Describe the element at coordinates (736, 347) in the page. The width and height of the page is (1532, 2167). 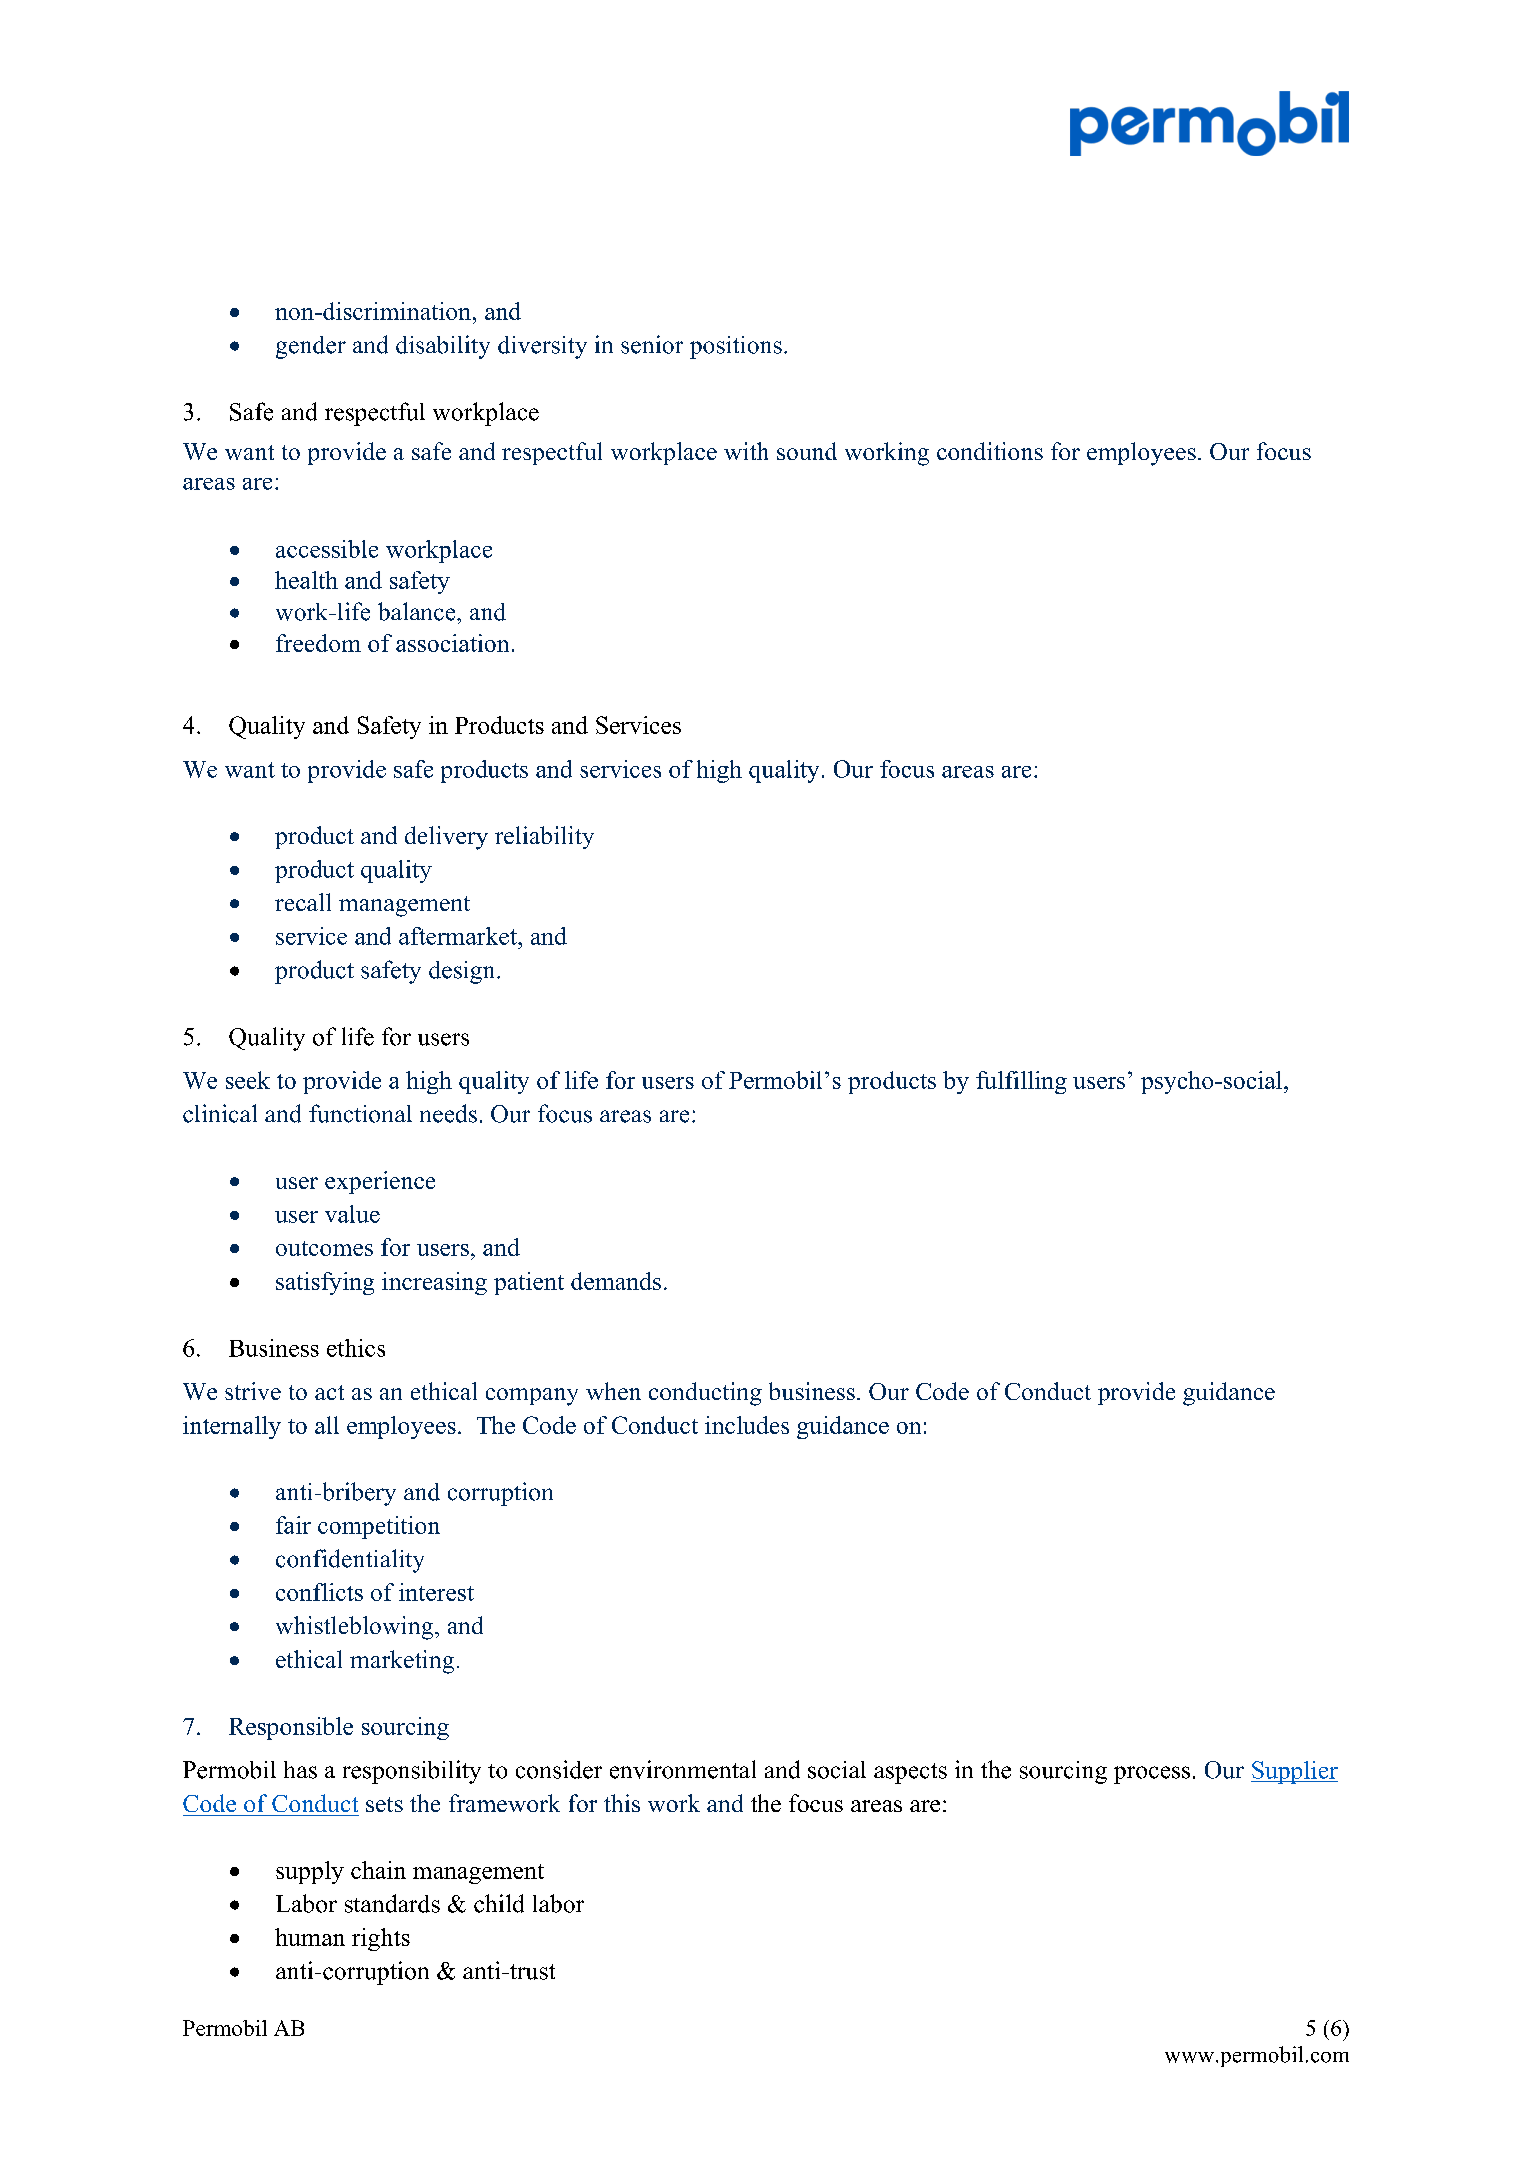
I see `positions` at that location.
